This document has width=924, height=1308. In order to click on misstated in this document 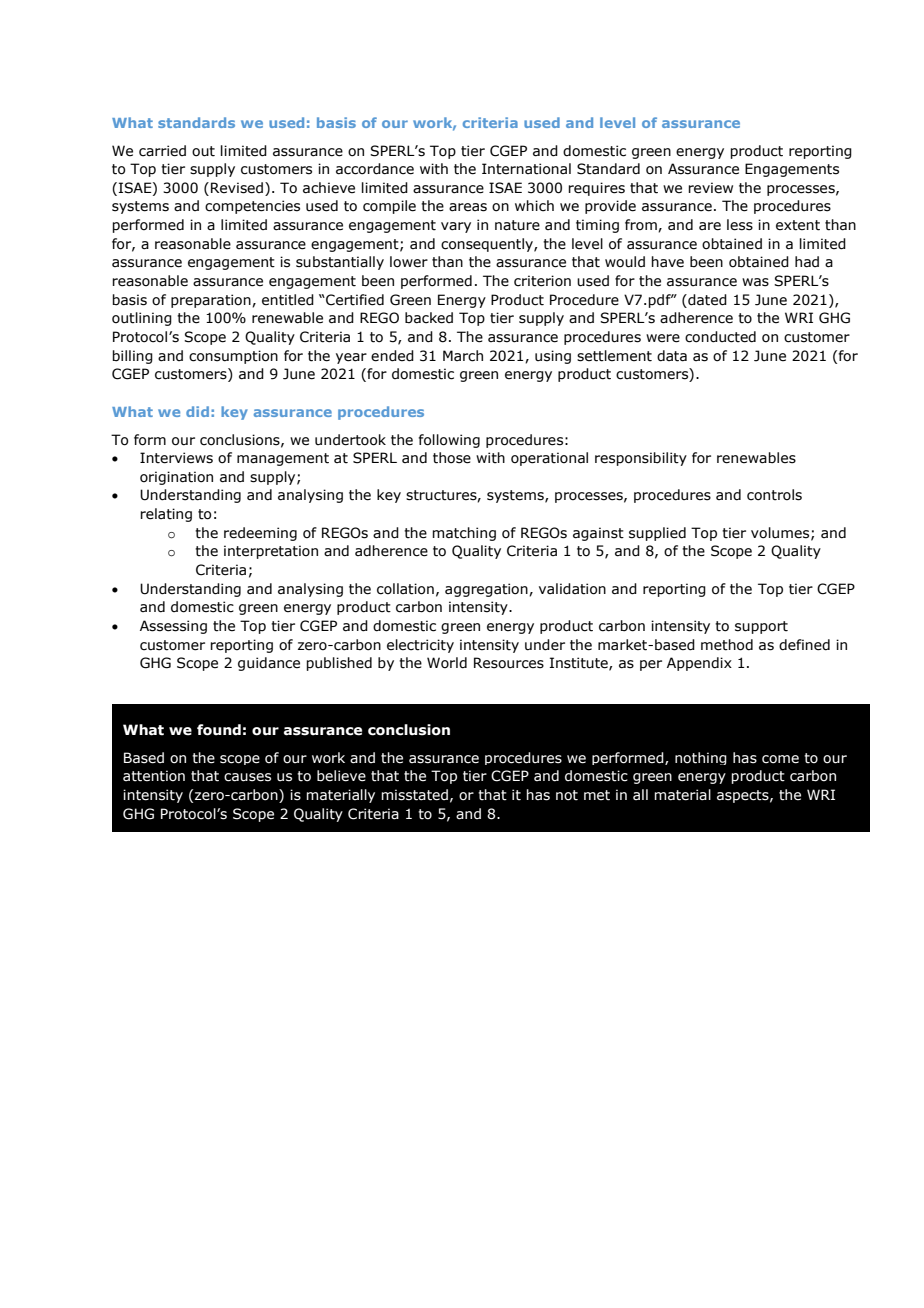, I will do `click(414, 795)`.
